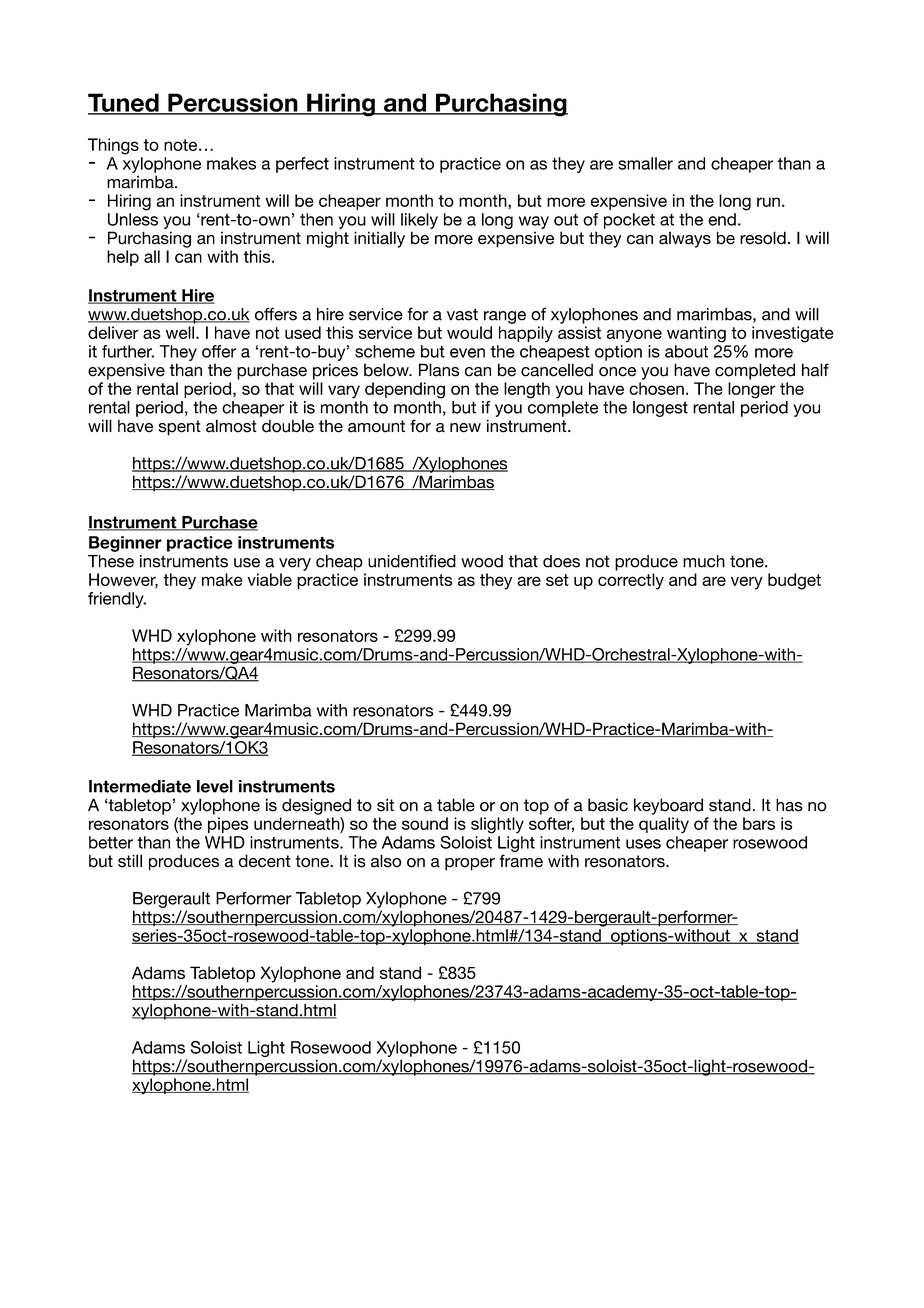 This document has height=1308, width=924. I want to click on proper, so click(470, 864).
